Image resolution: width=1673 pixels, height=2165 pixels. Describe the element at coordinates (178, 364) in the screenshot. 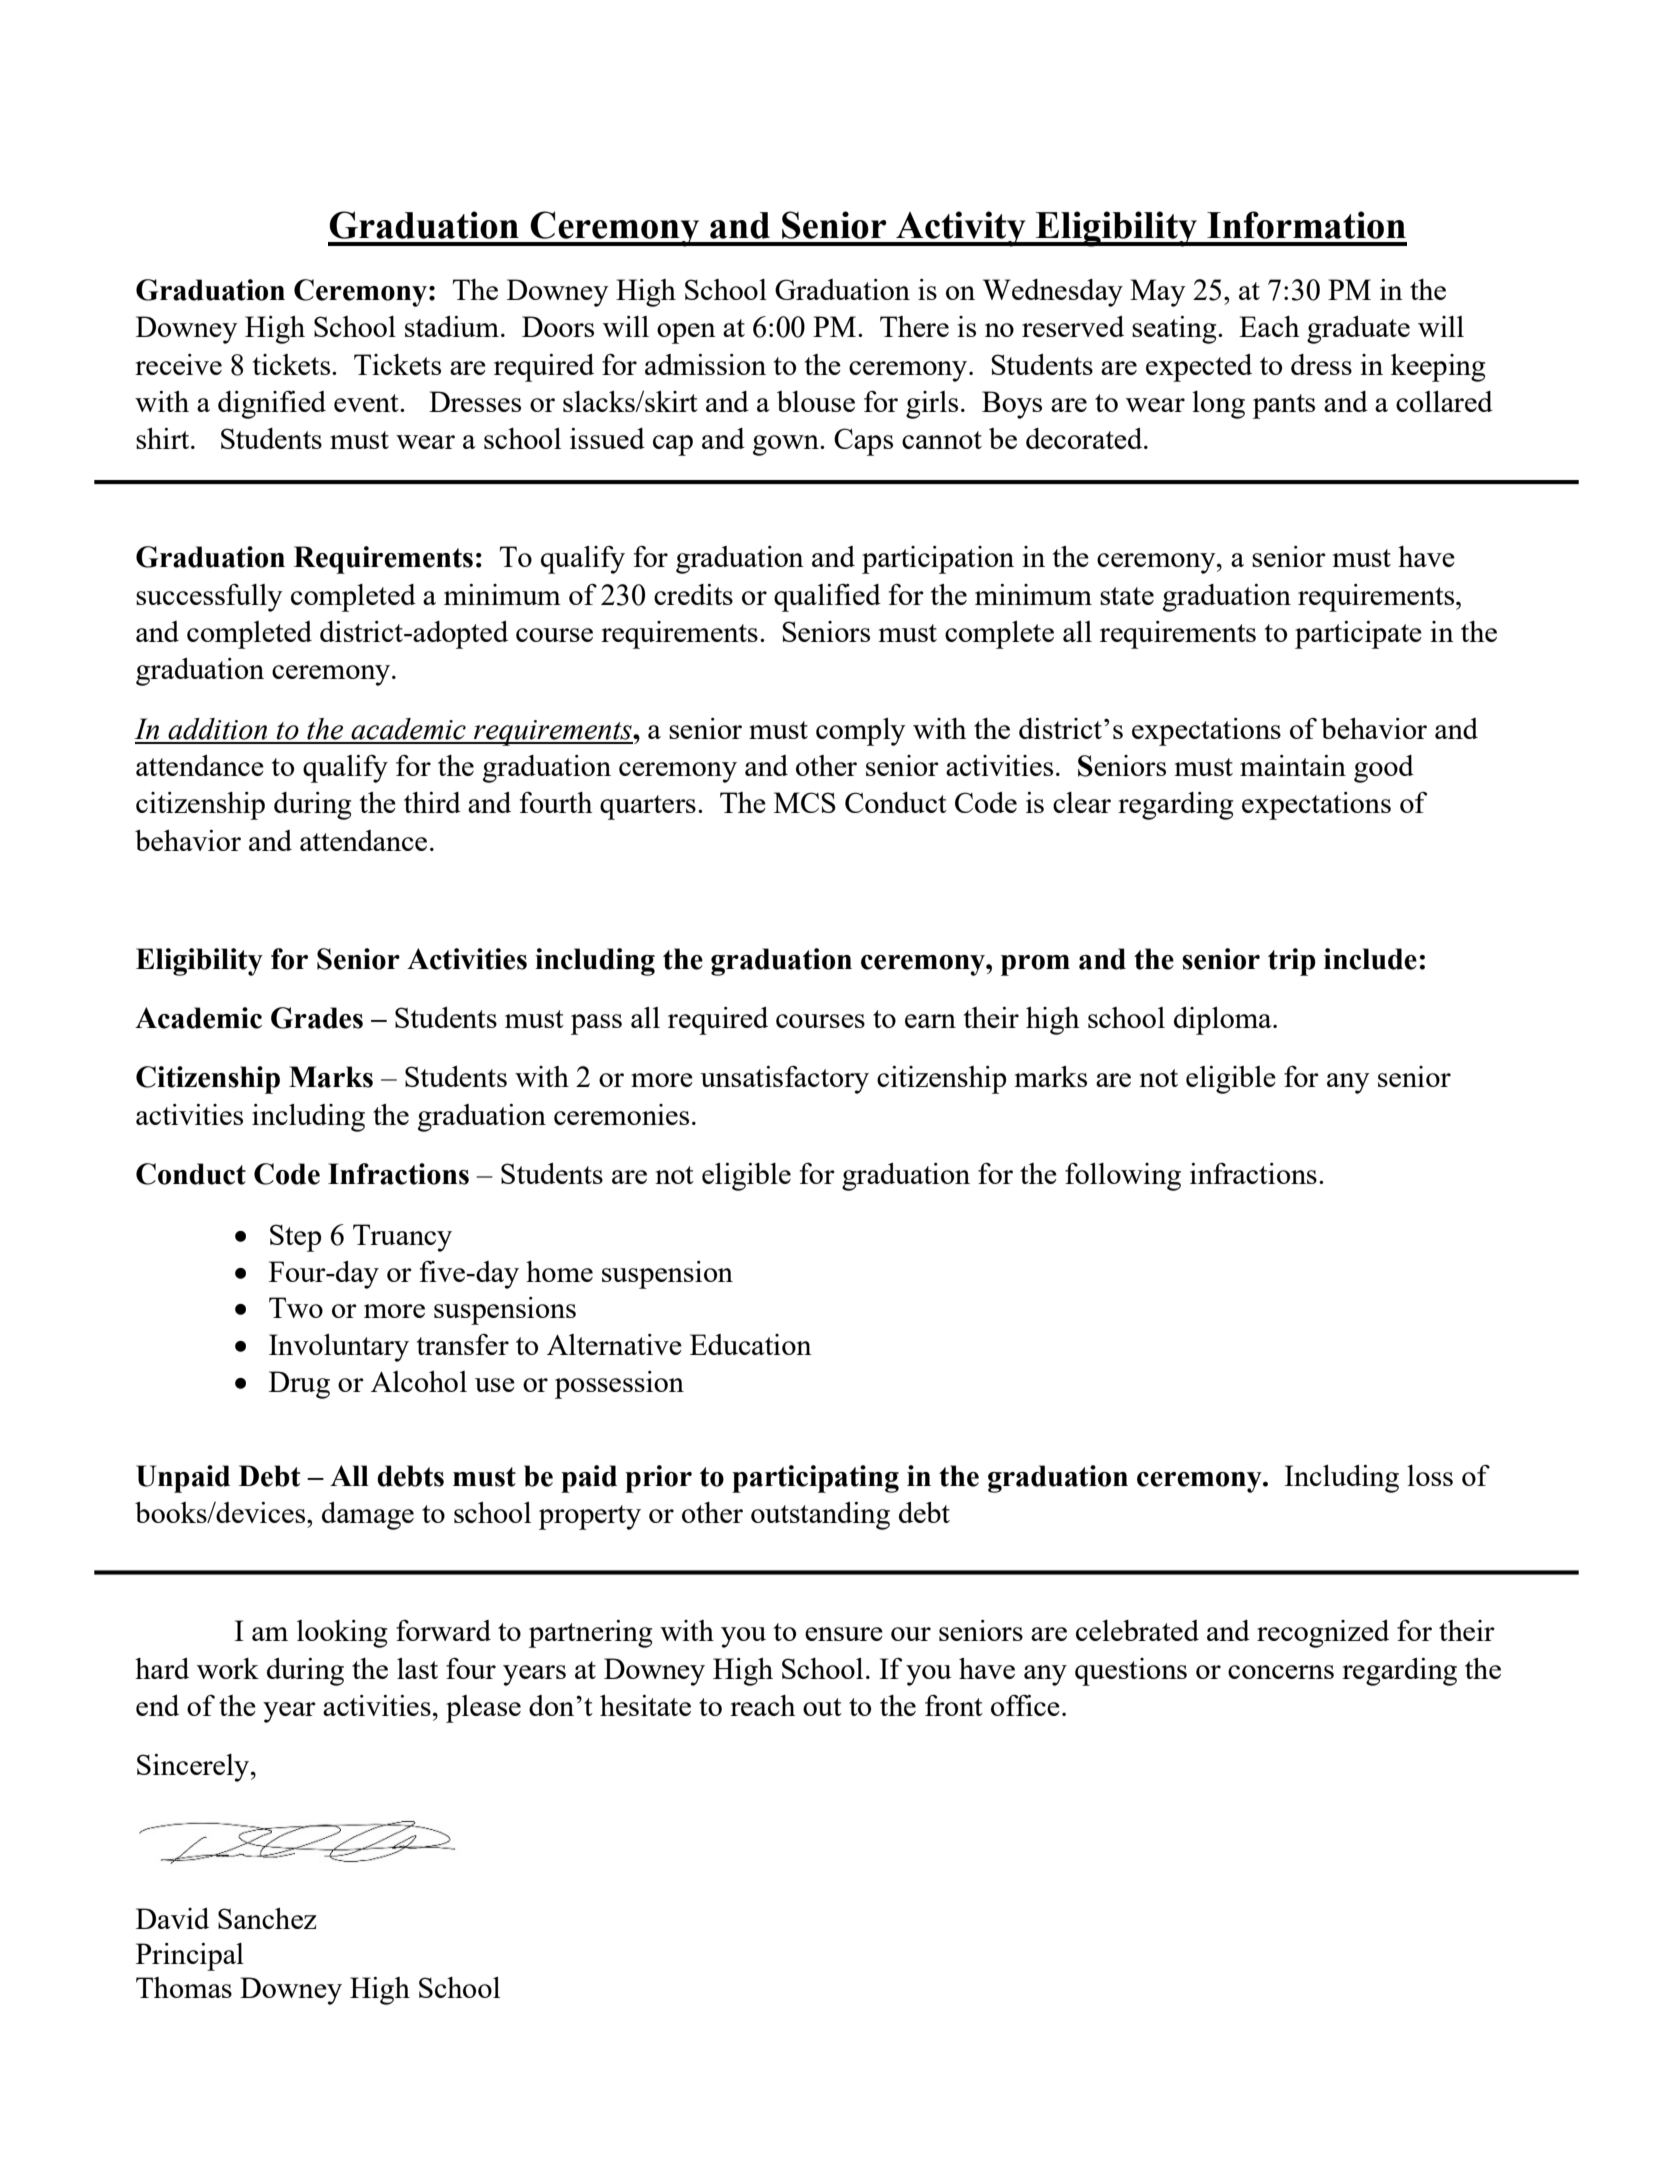

I see `receive` at that location.
